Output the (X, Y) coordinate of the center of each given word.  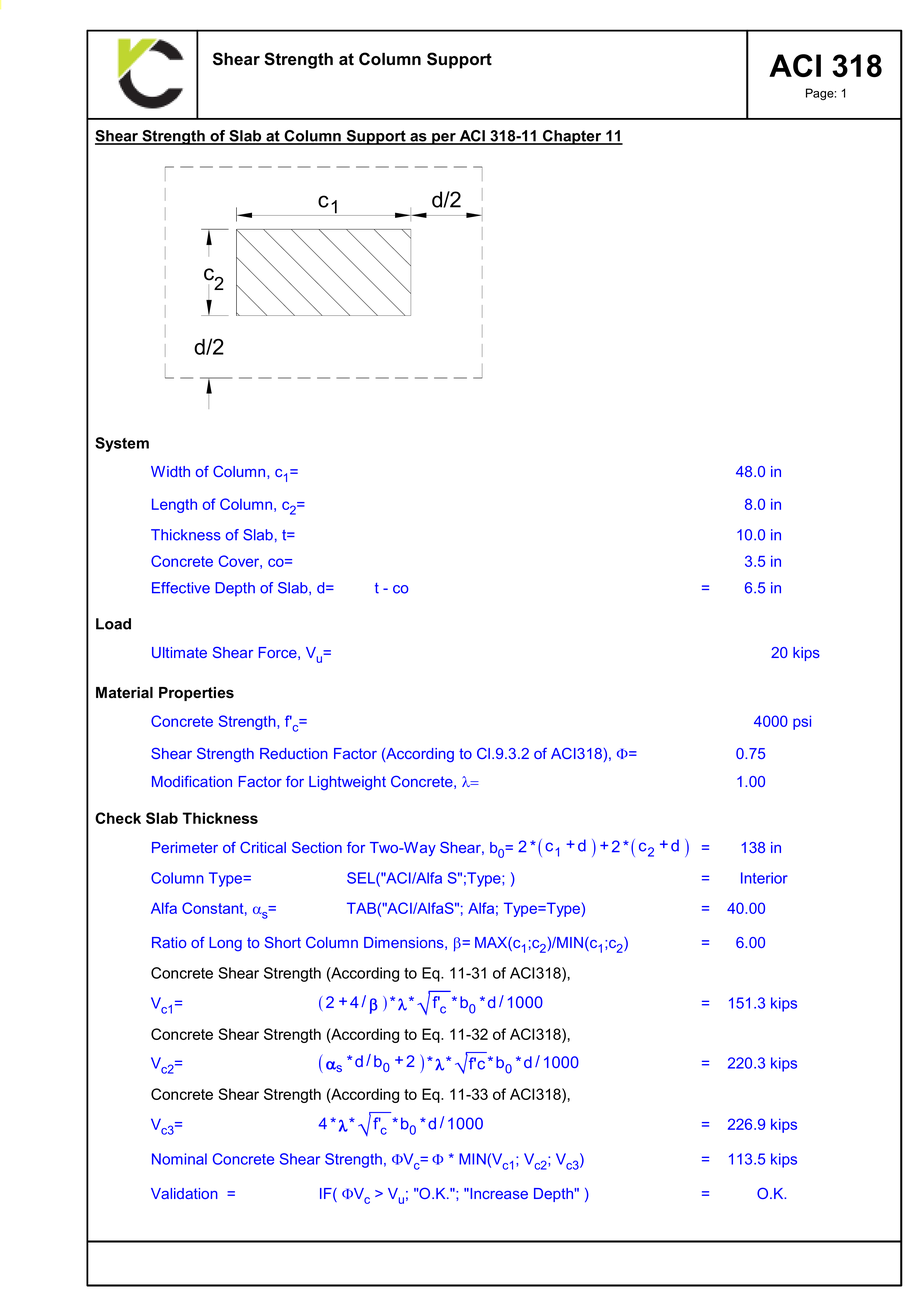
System (122, 444)
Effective (181, 588)
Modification (192, 781)
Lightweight (347, 783)
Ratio (169, 942)
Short (283, 942)
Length (174, 505)
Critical (263, 847)
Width (170, 471)
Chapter (572, 137)
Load (113, 624)
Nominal (179, 1159)
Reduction (294, 753)
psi (802, 722)
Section (317, 847)
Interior (764, 878)
